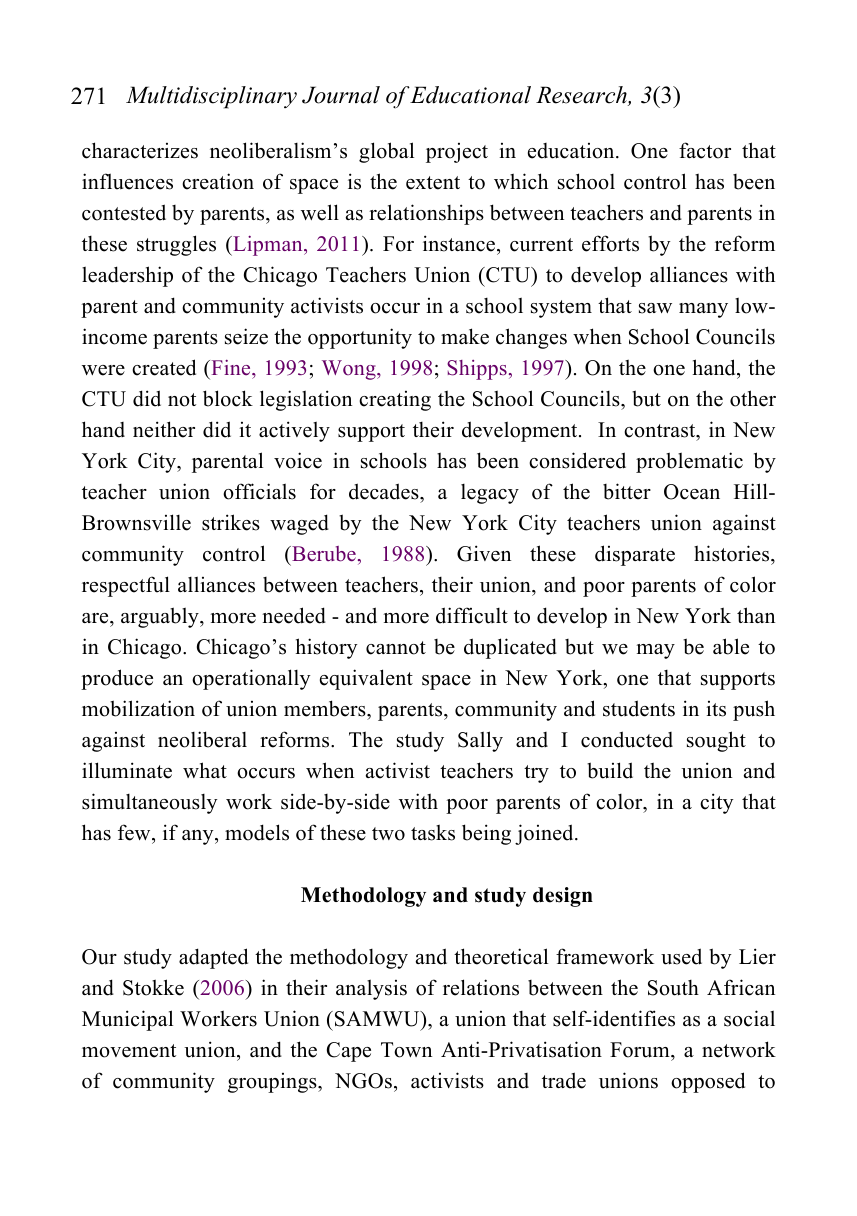  I want to click on movement, so click(129, 1051).
